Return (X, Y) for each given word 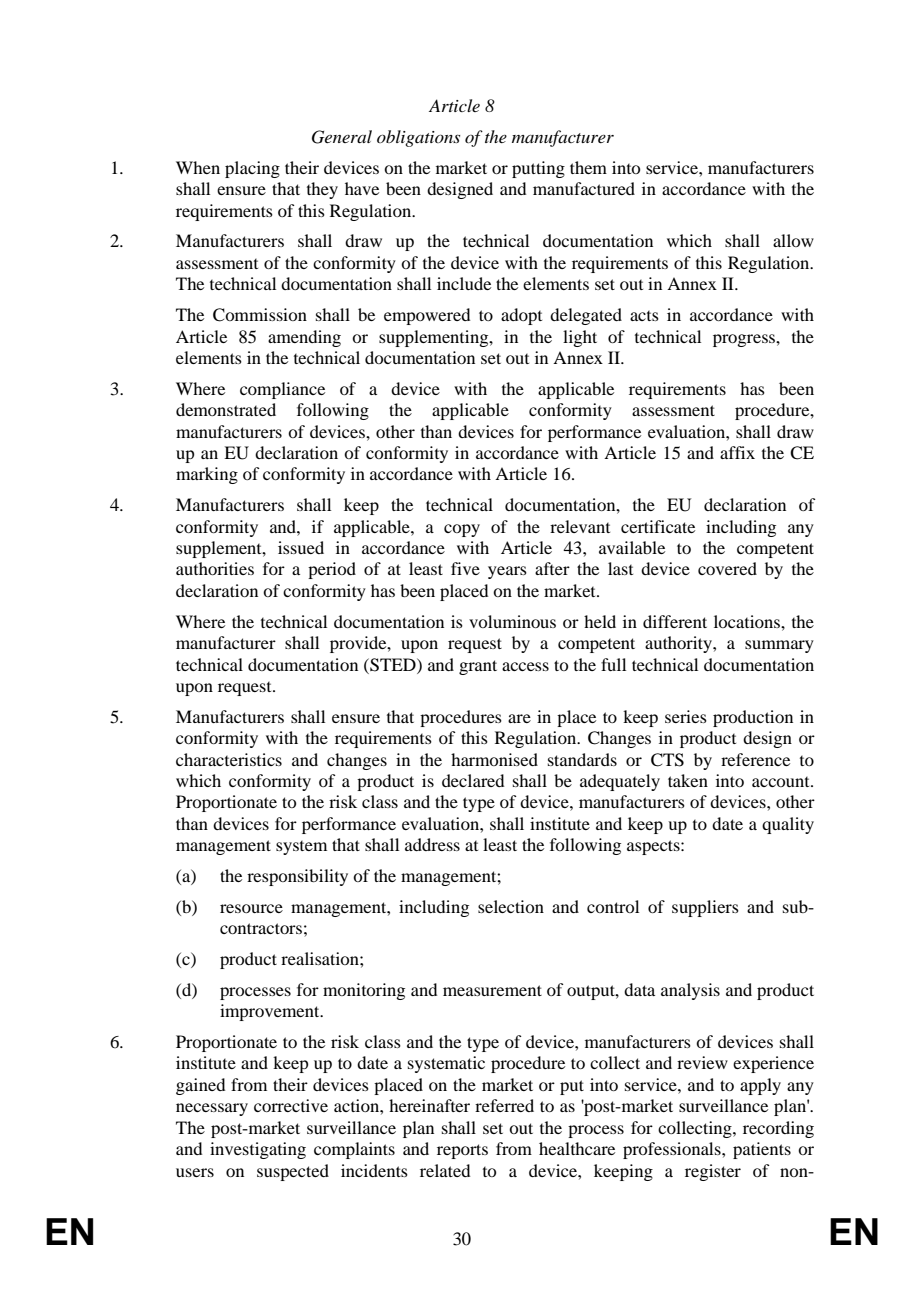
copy (462, 530)
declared (473, 780)
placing (252, 169)
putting (538, 169)
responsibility (297, 877)
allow (793, 240)
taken (688, 780)
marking (207, 475)
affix (737, 452)
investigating (258, 1150)
